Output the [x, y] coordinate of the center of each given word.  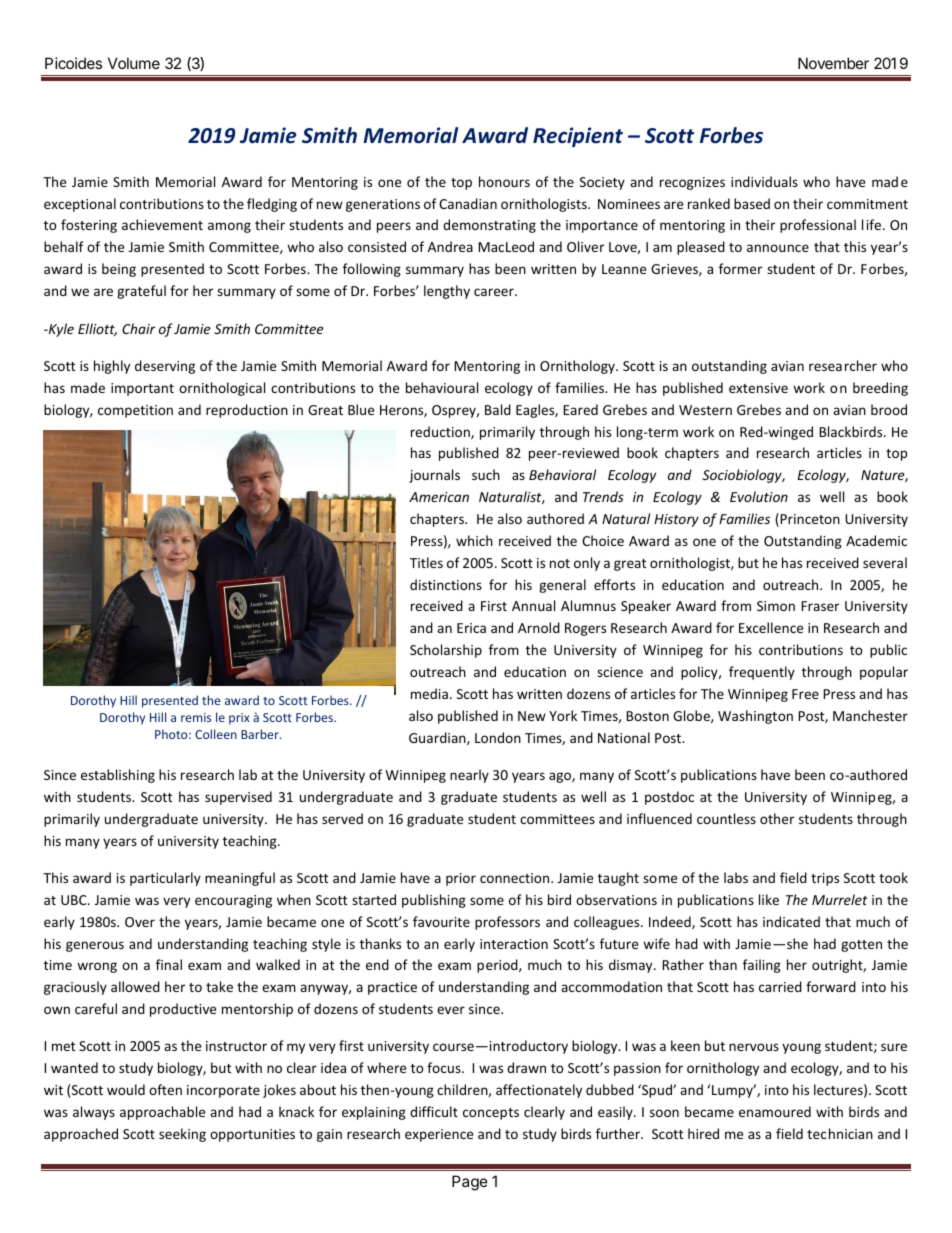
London [498, 737]
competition [135, 411]
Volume [134, 63]
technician [840, 1133]
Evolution [759, 496]
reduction [441, 432]
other [777, 818]
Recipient [578, 137]
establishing [118, 776]
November [833, 63]
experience [439, 1135]
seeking [182, 1135]
